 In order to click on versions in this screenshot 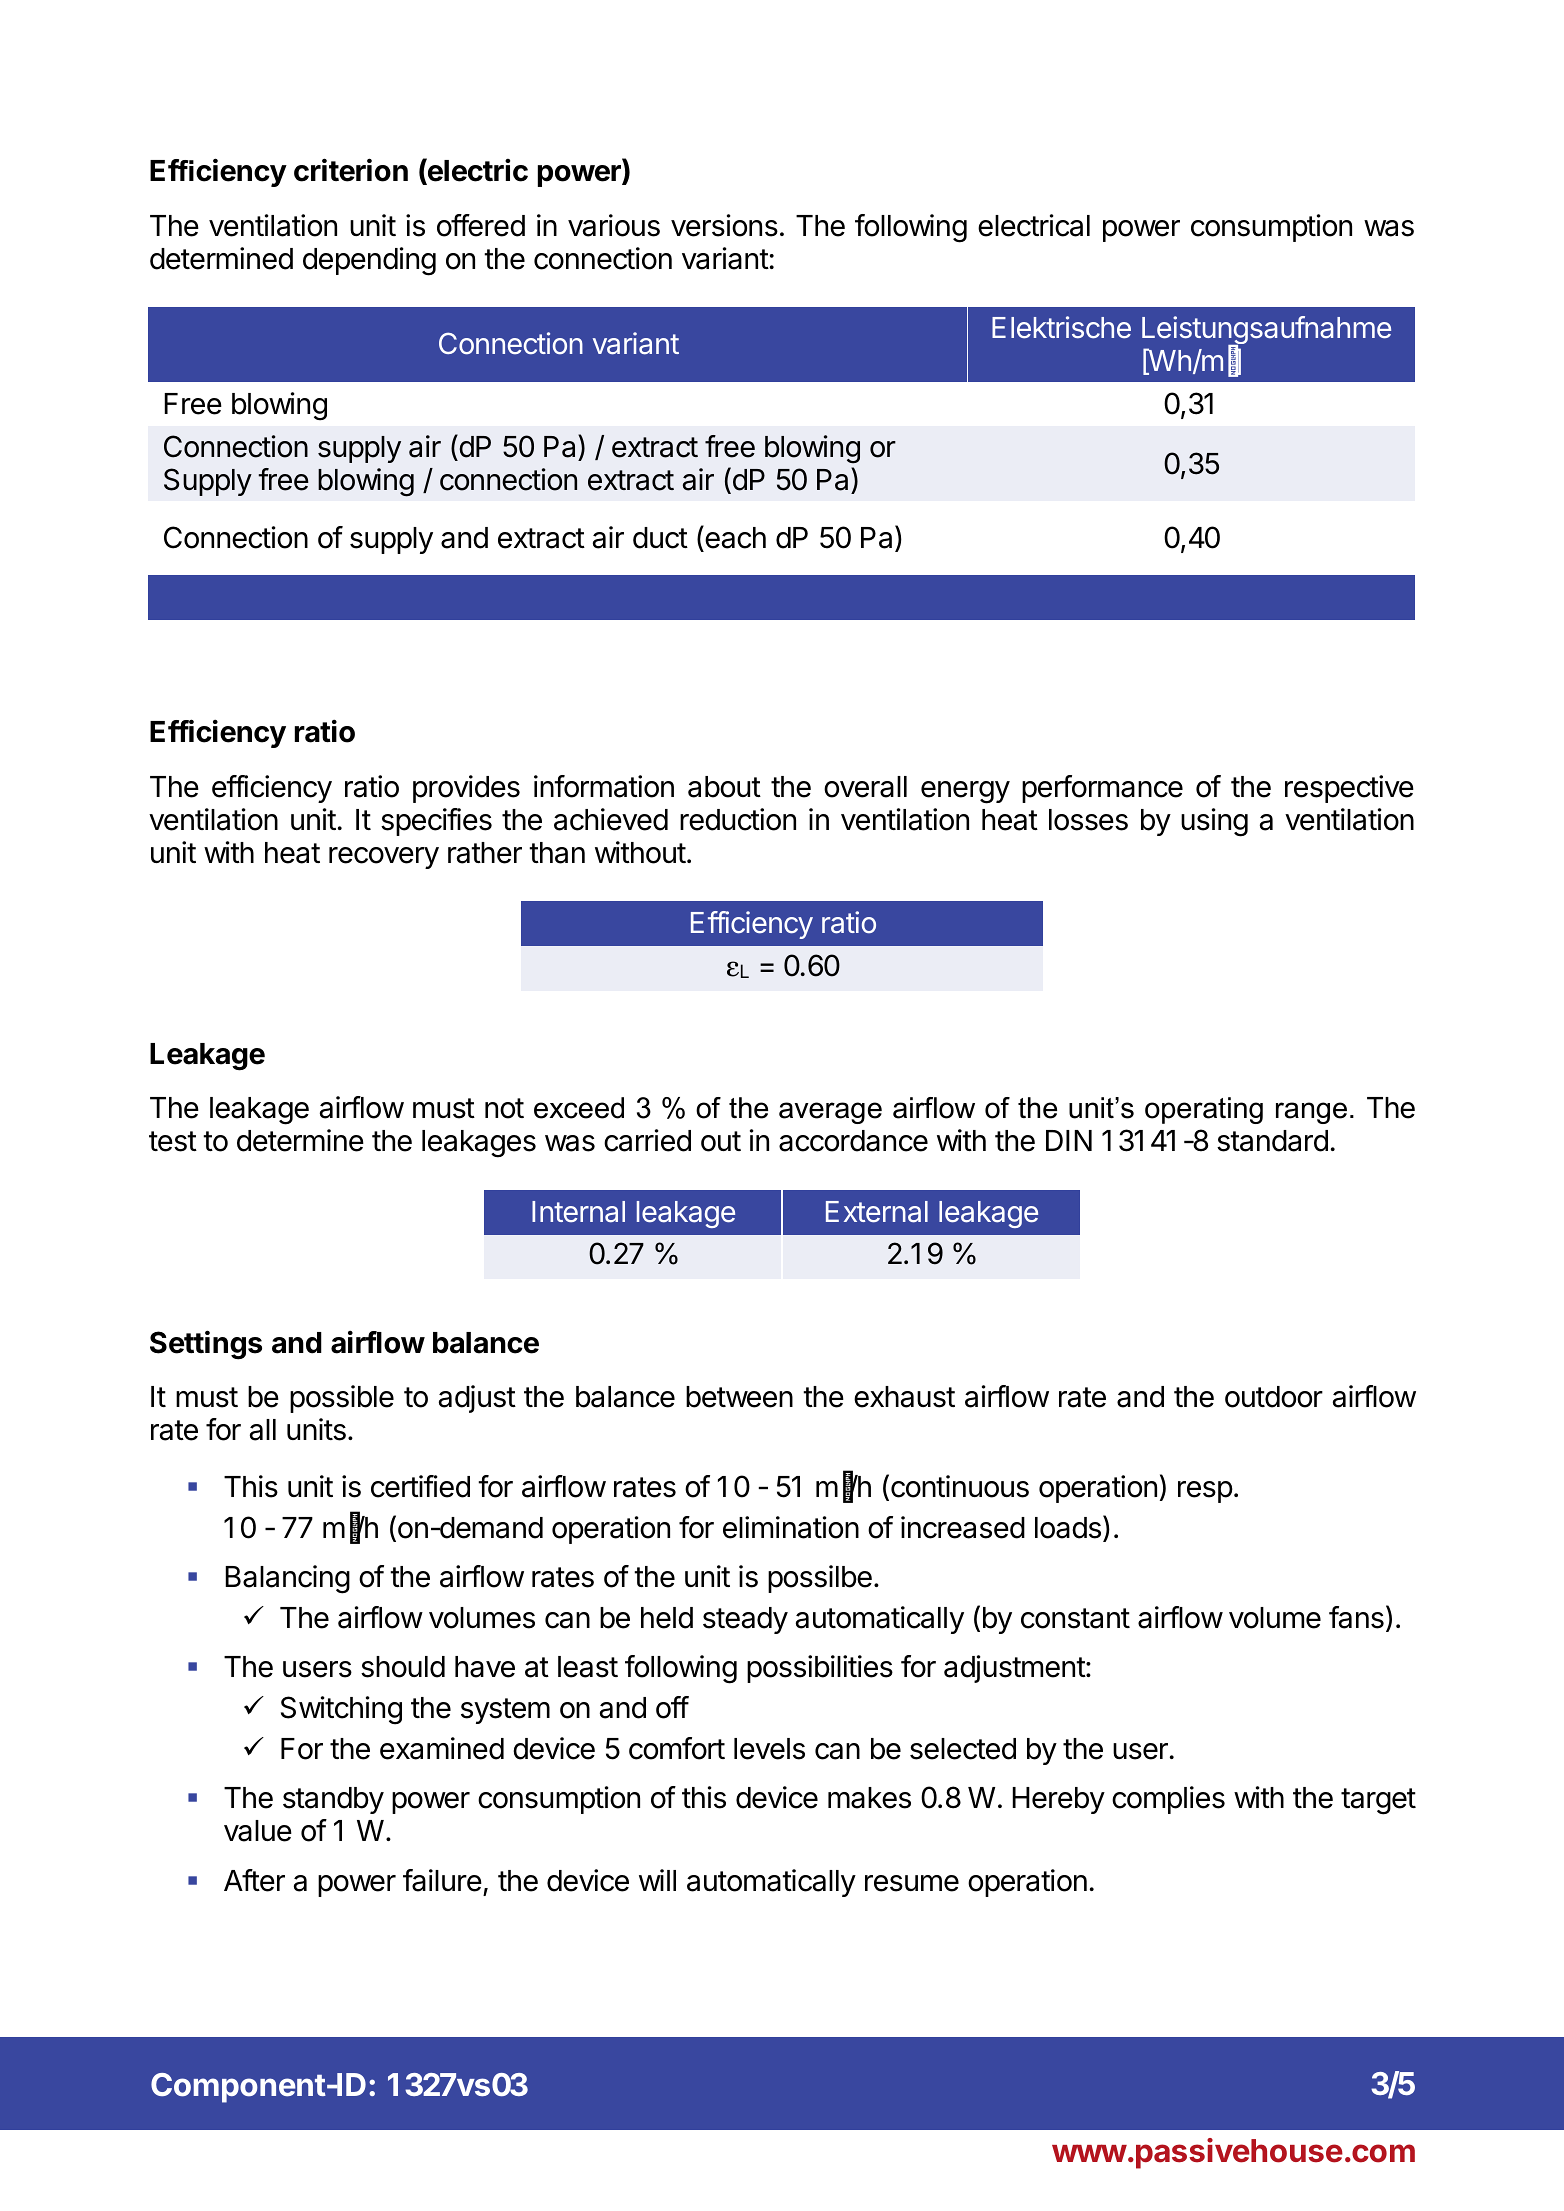, I will do `click(724, 225)`.
